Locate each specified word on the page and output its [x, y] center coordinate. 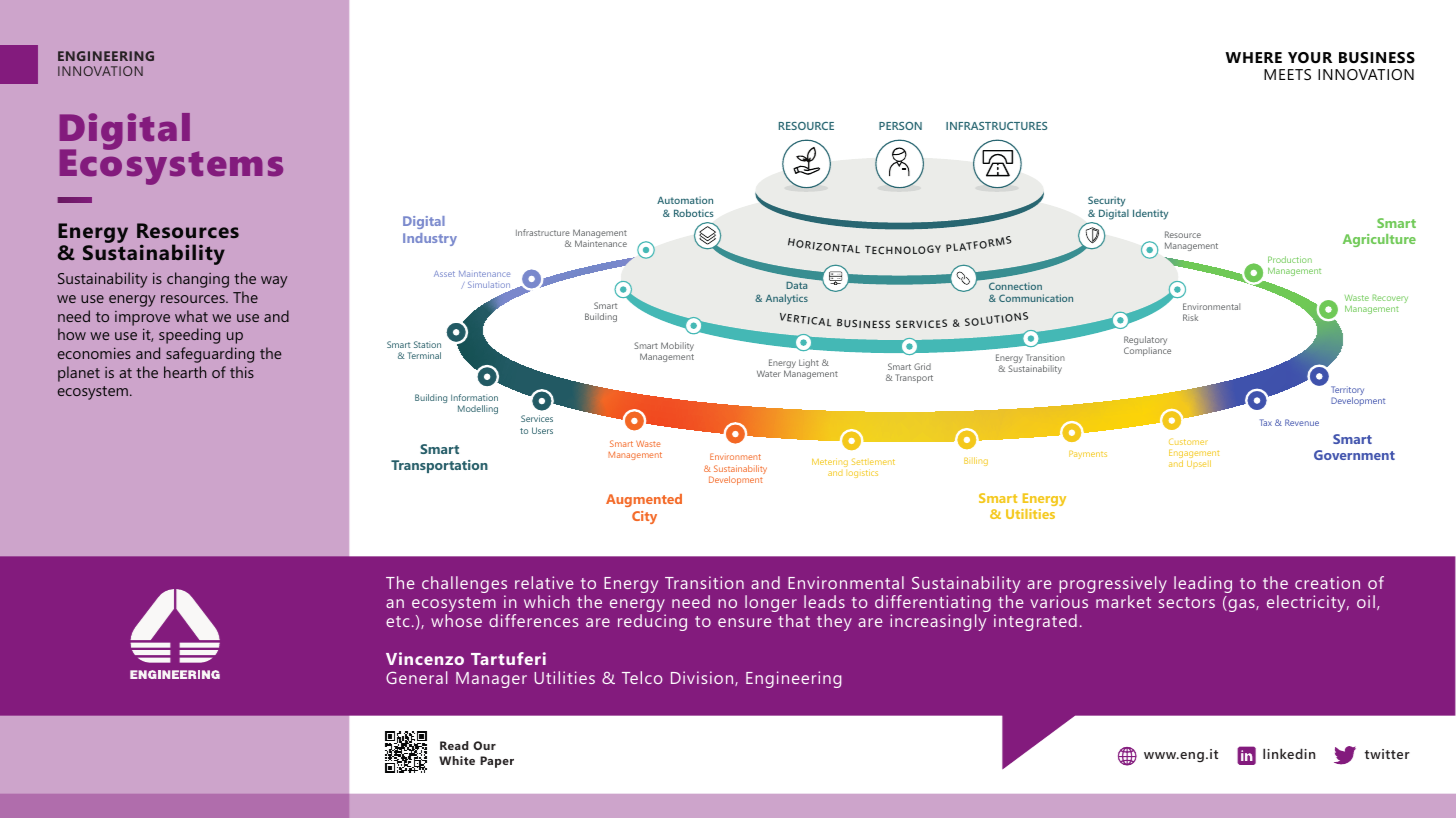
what [191, 316]
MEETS [1287, 74]
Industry [430, 239]
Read [454, 745]
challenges [464, 586]
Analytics [787, 299]
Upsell [1199, 464]
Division [703, 678]
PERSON [900, 126]
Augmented [644, 500]
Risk [1190, 317]
